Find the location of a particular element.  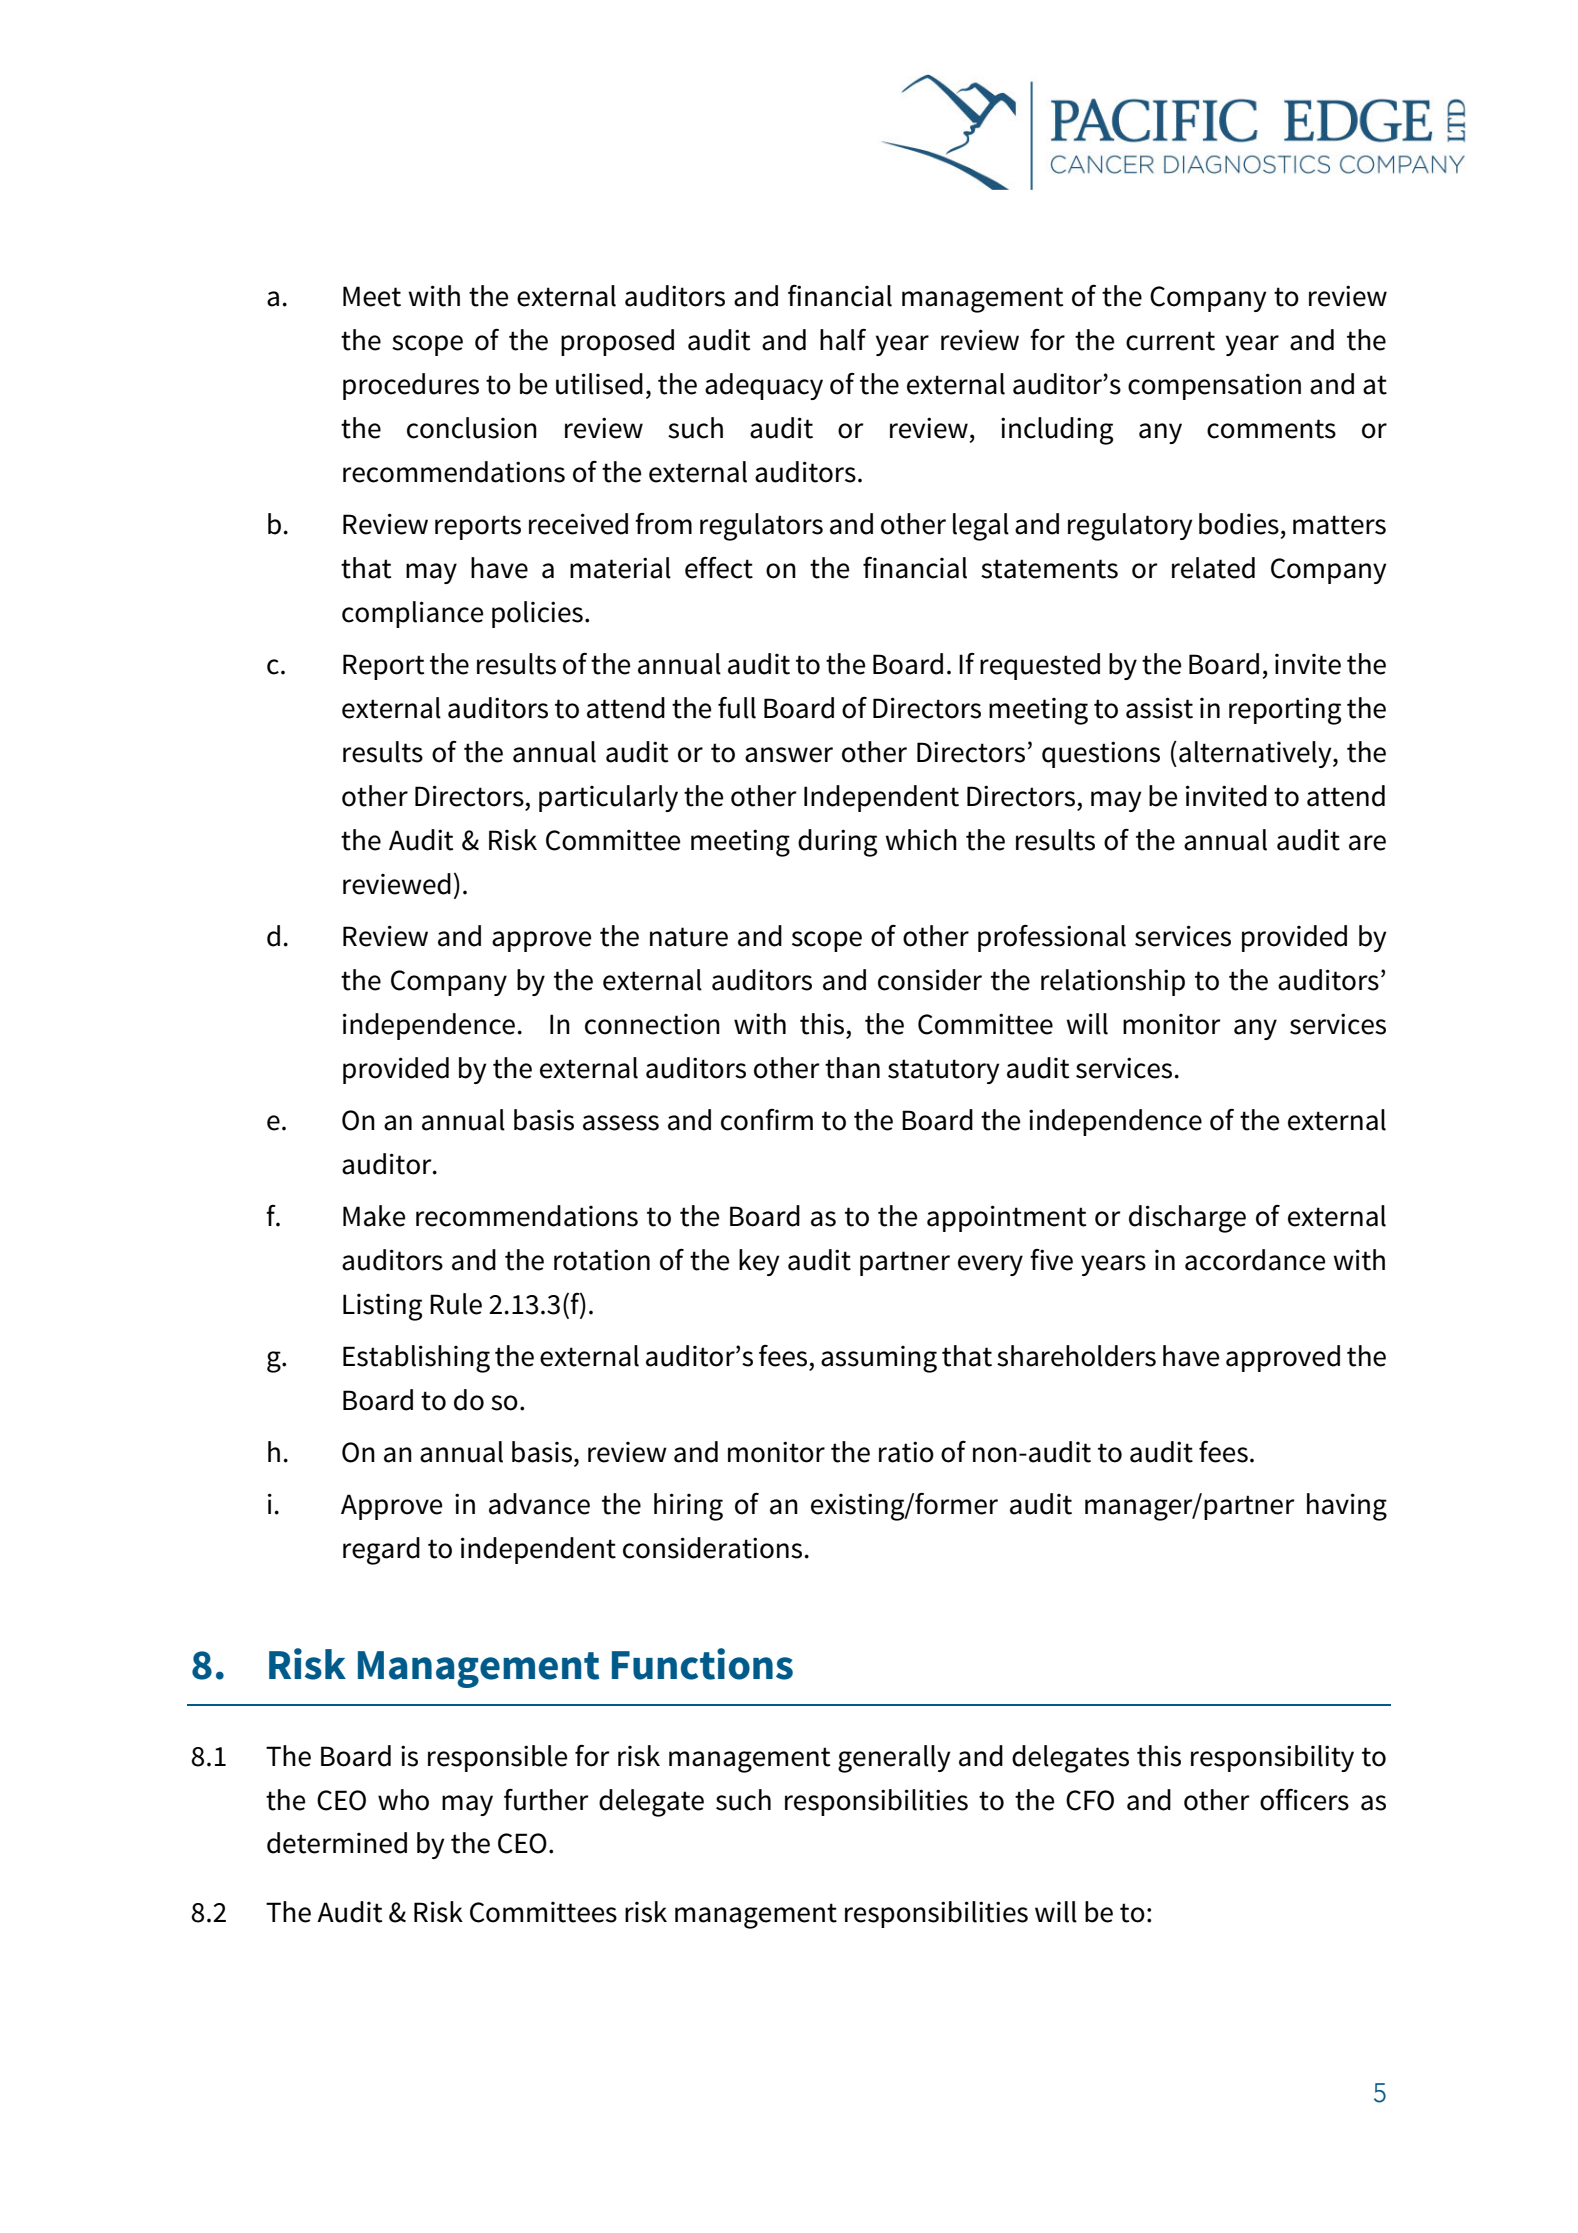

assist is located at coordinates (1159, 708).
